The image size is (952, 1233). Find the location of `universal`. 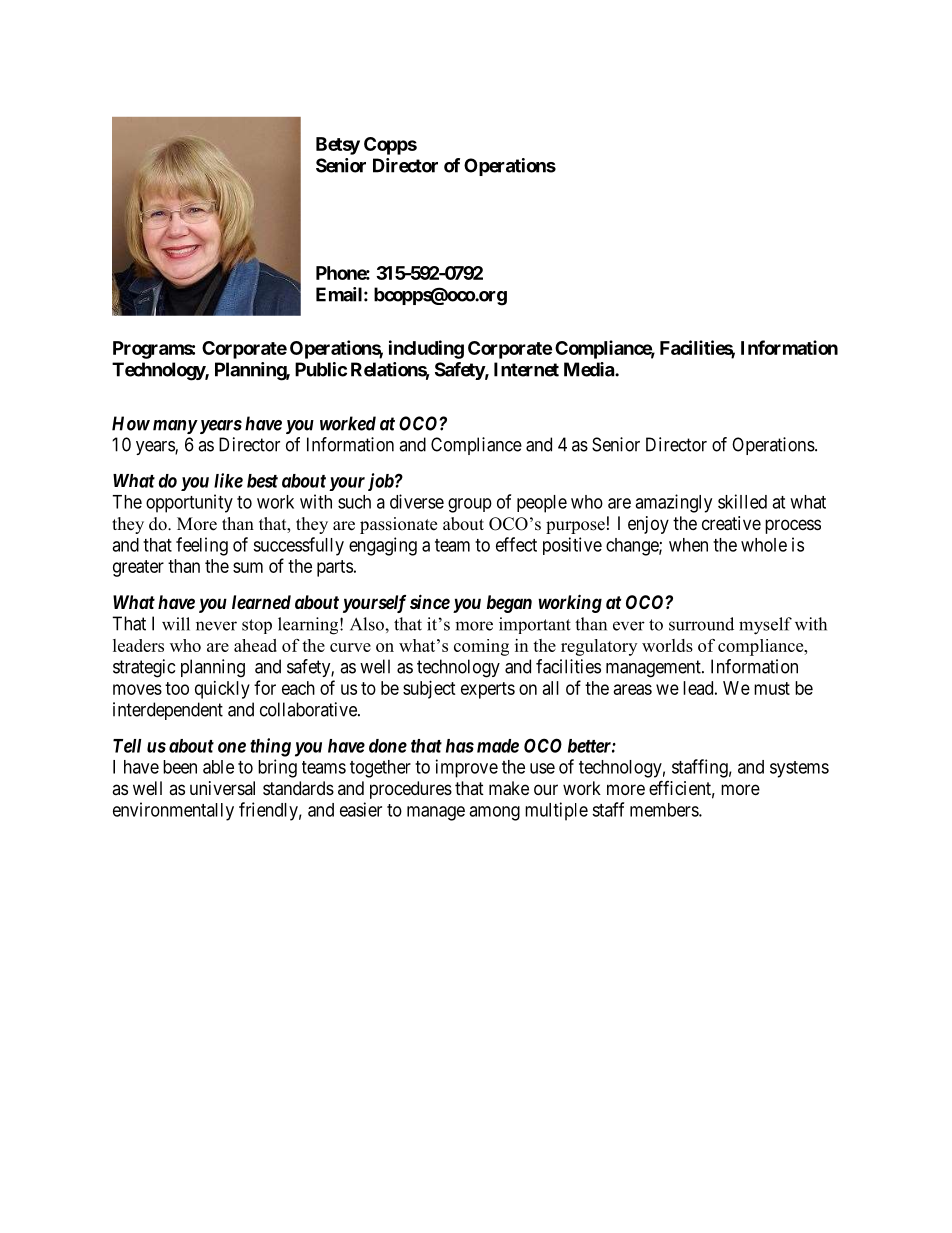

universal is located at coordinates (222, 788).
